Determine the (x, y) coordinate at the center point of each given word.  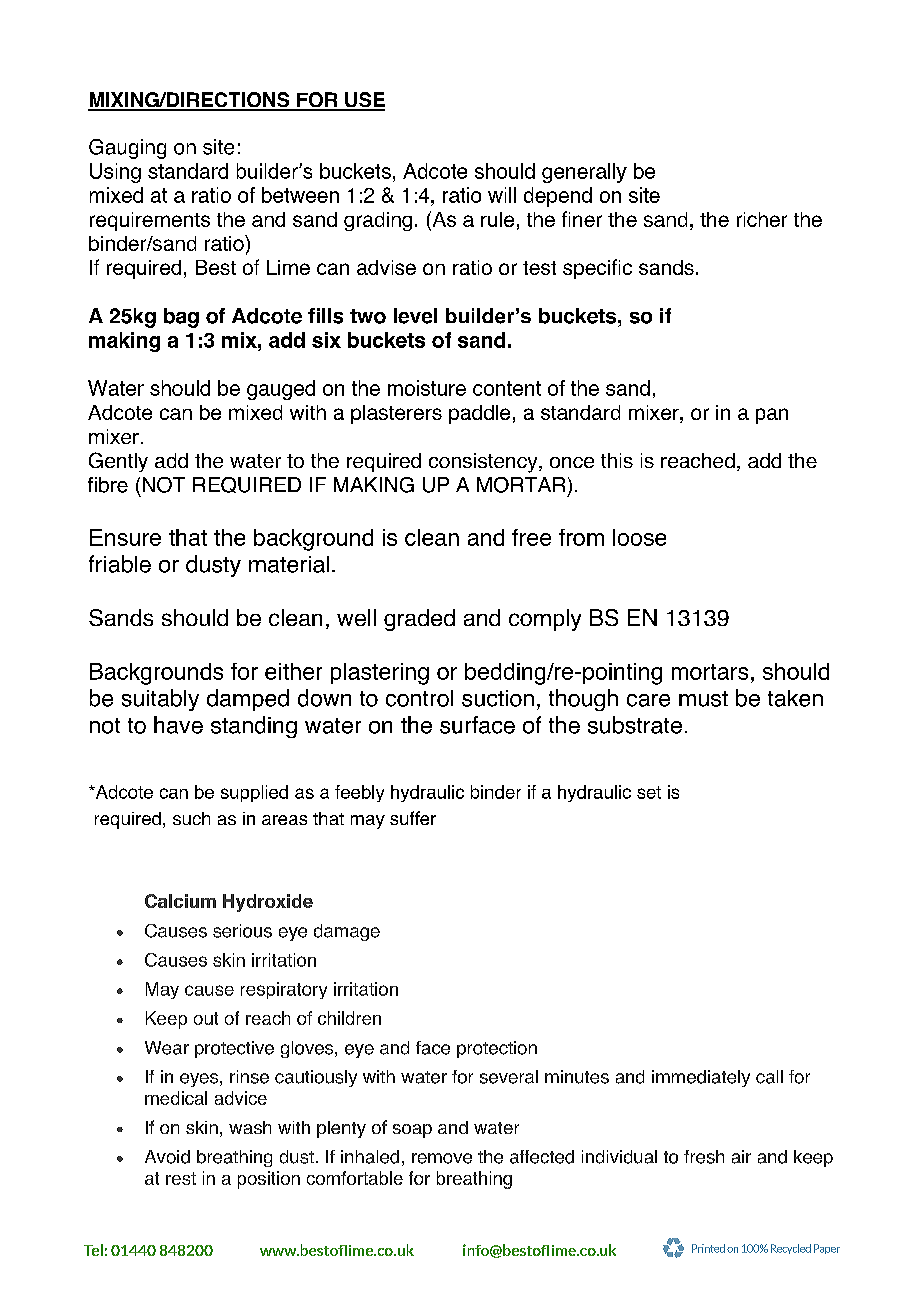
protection (497, 1049)
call (769, 1077)
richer (762, 219)
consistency (484, 463)
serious (242, 931)
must (703, 699)
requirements (150, 221)
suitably (160, 700)
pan (772, 416)
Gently (118, 462)
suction (498, 698)
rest (181, 1178)
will (502, 195)
